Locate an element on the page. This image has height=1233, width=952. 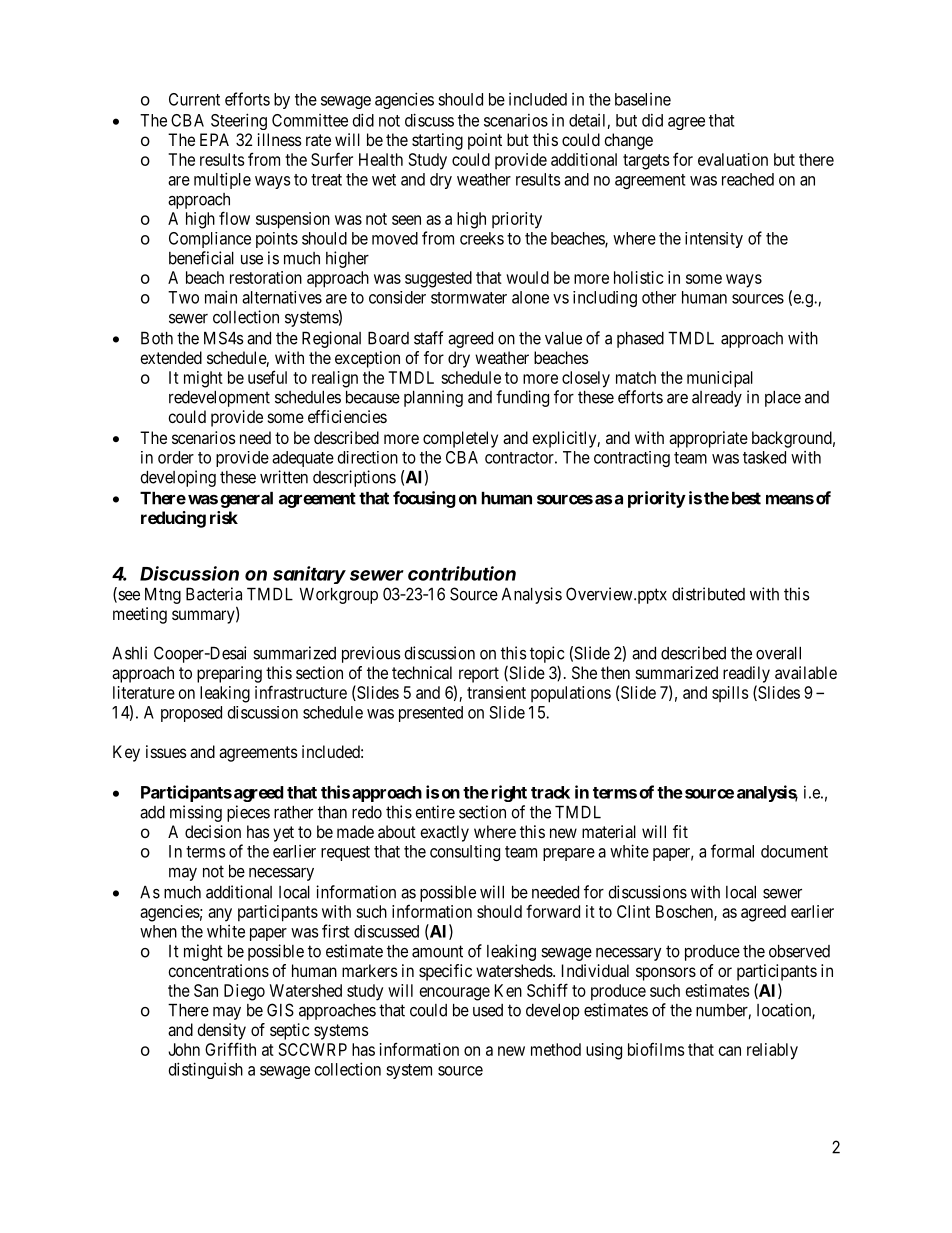
density is located at coordinates (221, 1031).
